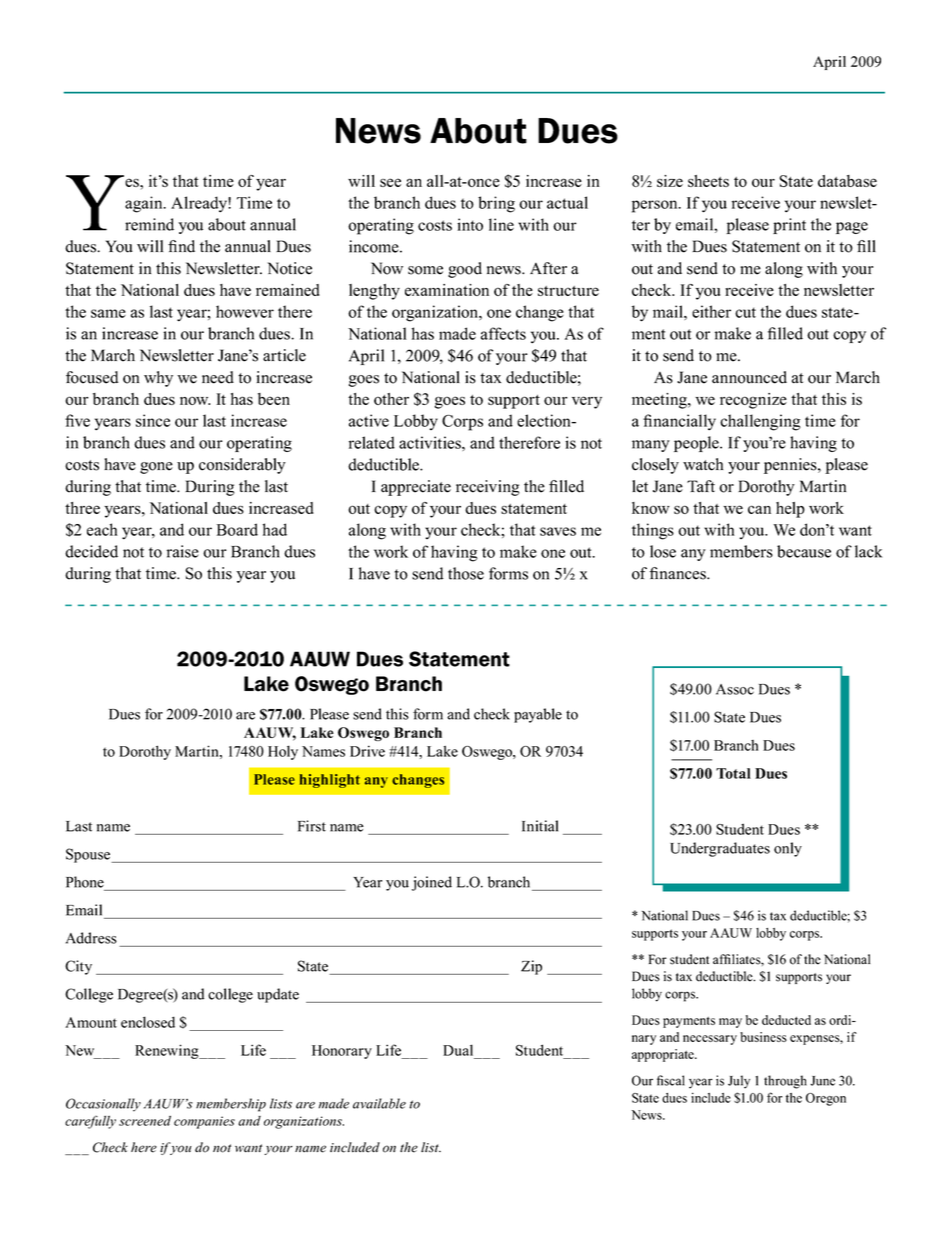 Image resolution: width=952 pixels, height=1233 pixels. Describe the element at coordinates (145, 1121) in the page. I see `screened` at that location.
